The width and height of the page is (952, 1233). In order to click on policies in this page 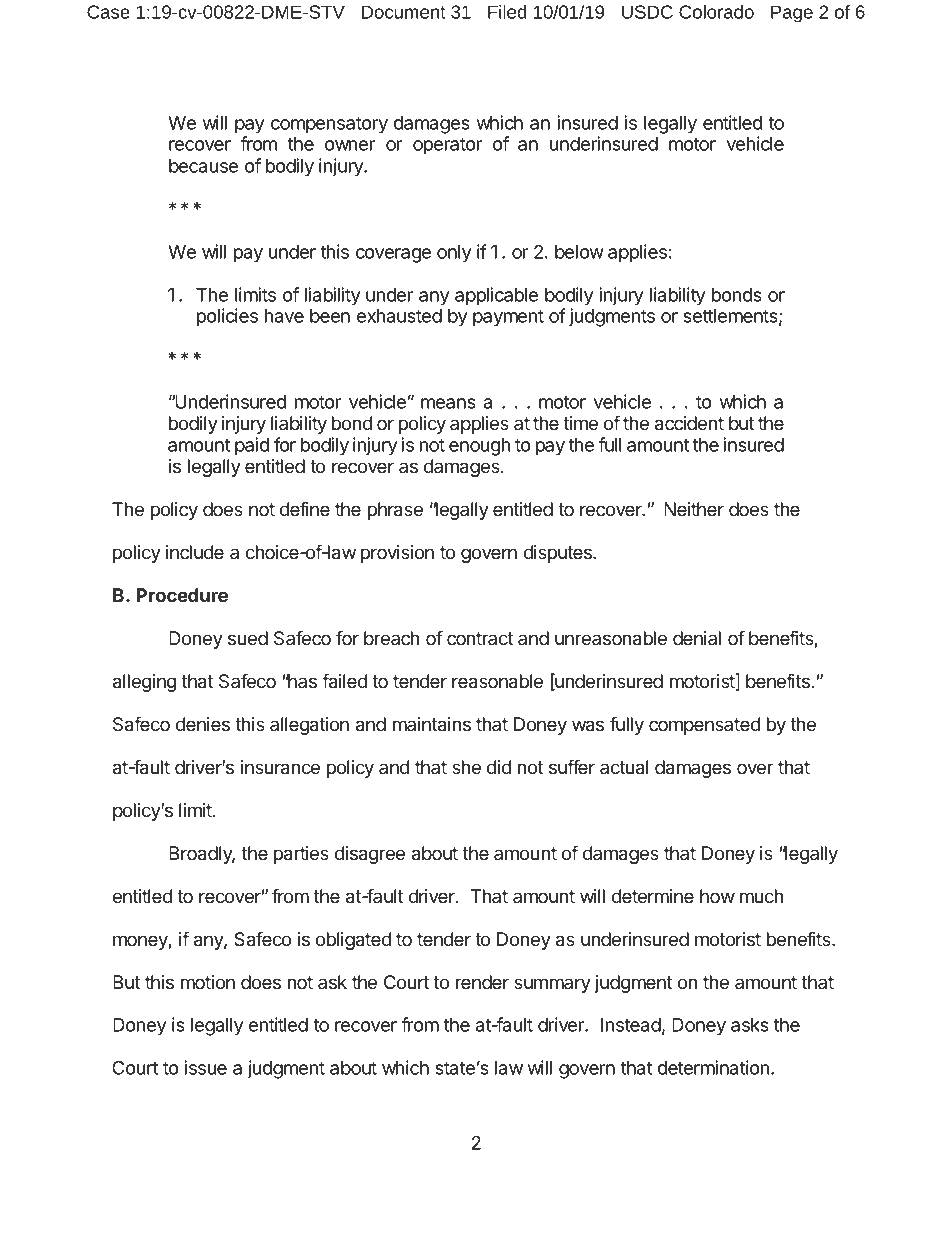, I will do `click(227, 317)`.
